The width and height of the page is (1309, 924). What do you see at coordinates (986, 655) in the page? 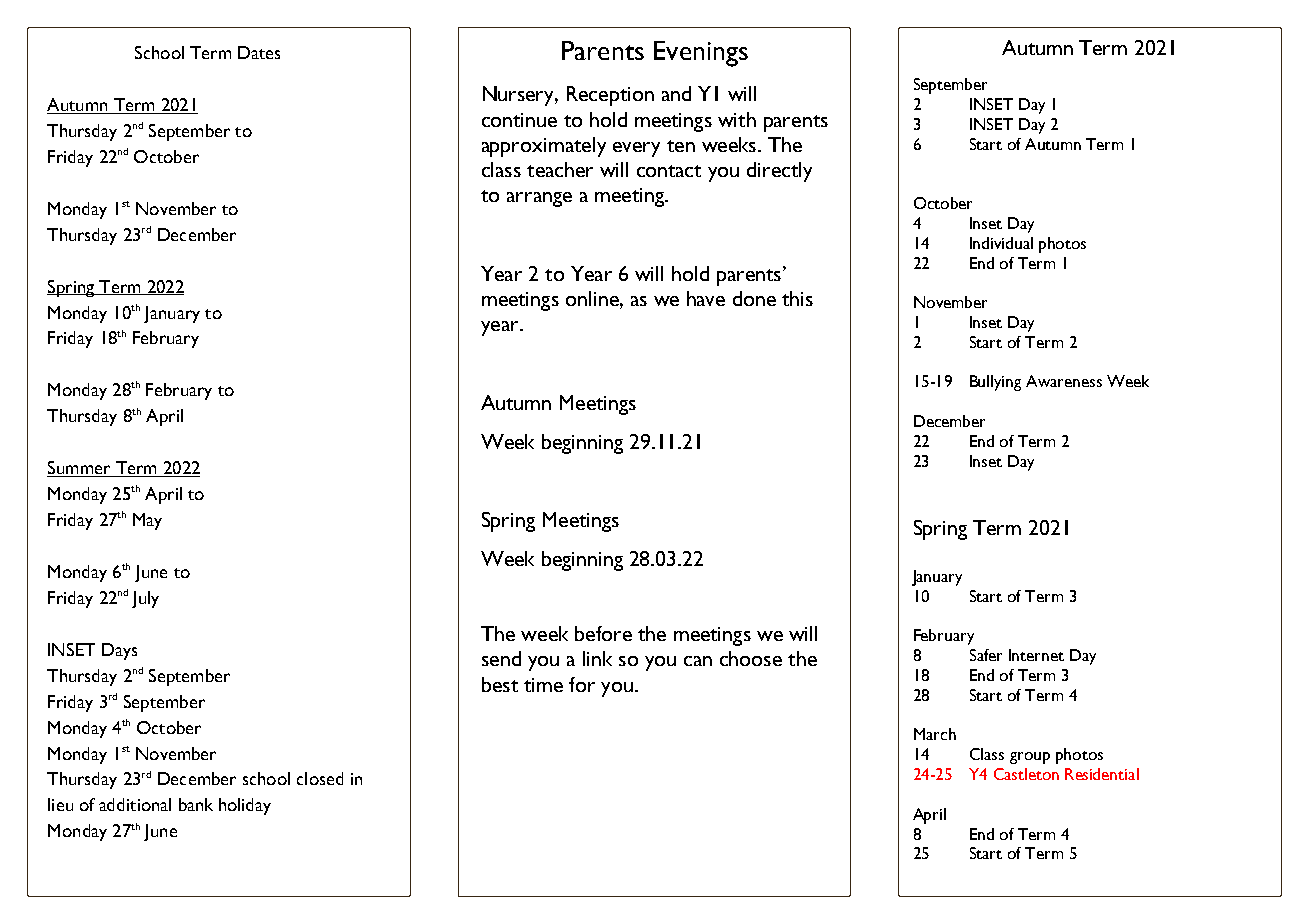
I see `Safer` at bounding box center [986, 655].
